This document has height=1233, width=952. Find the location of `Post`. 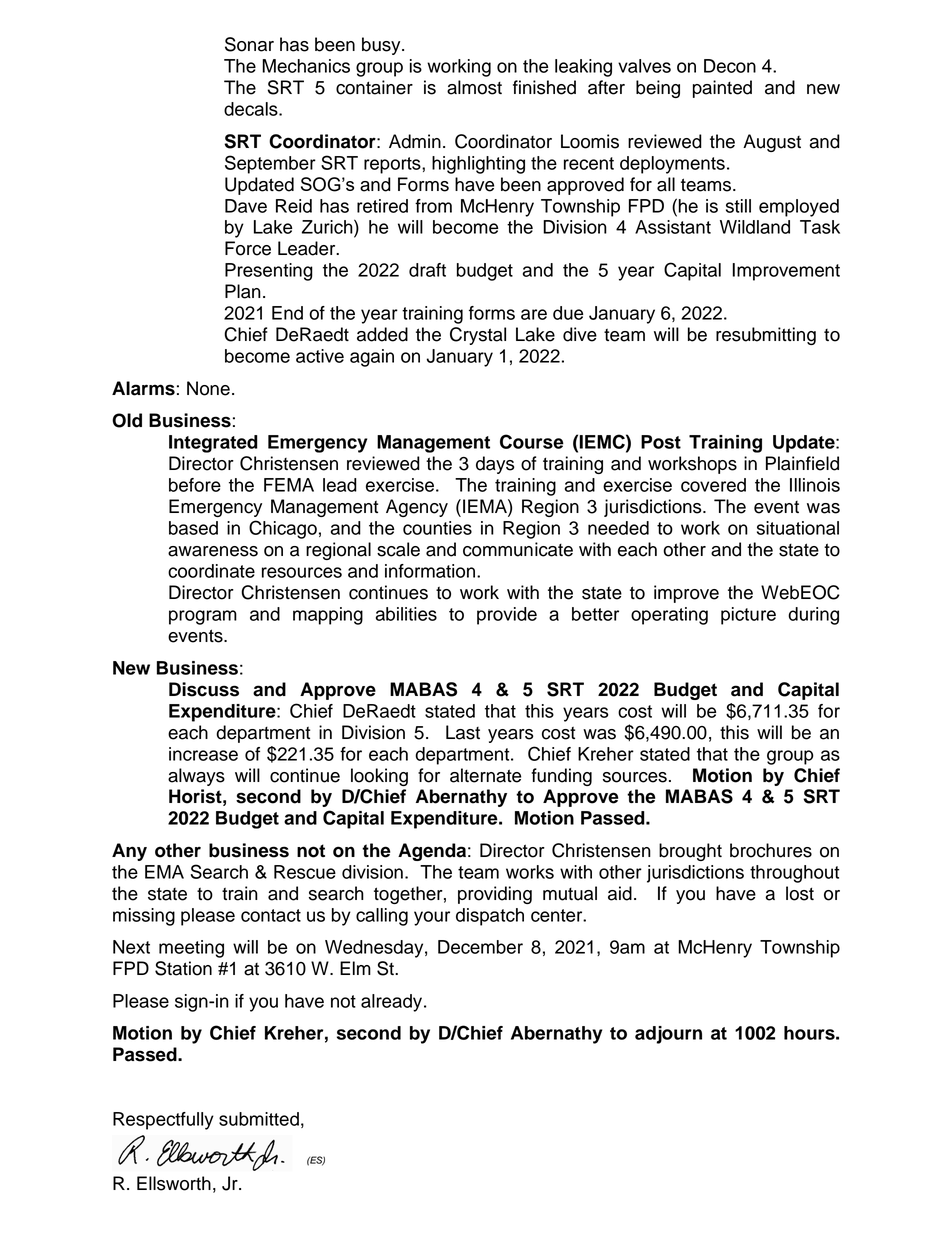

Post is located at coordinates (661, 442).
